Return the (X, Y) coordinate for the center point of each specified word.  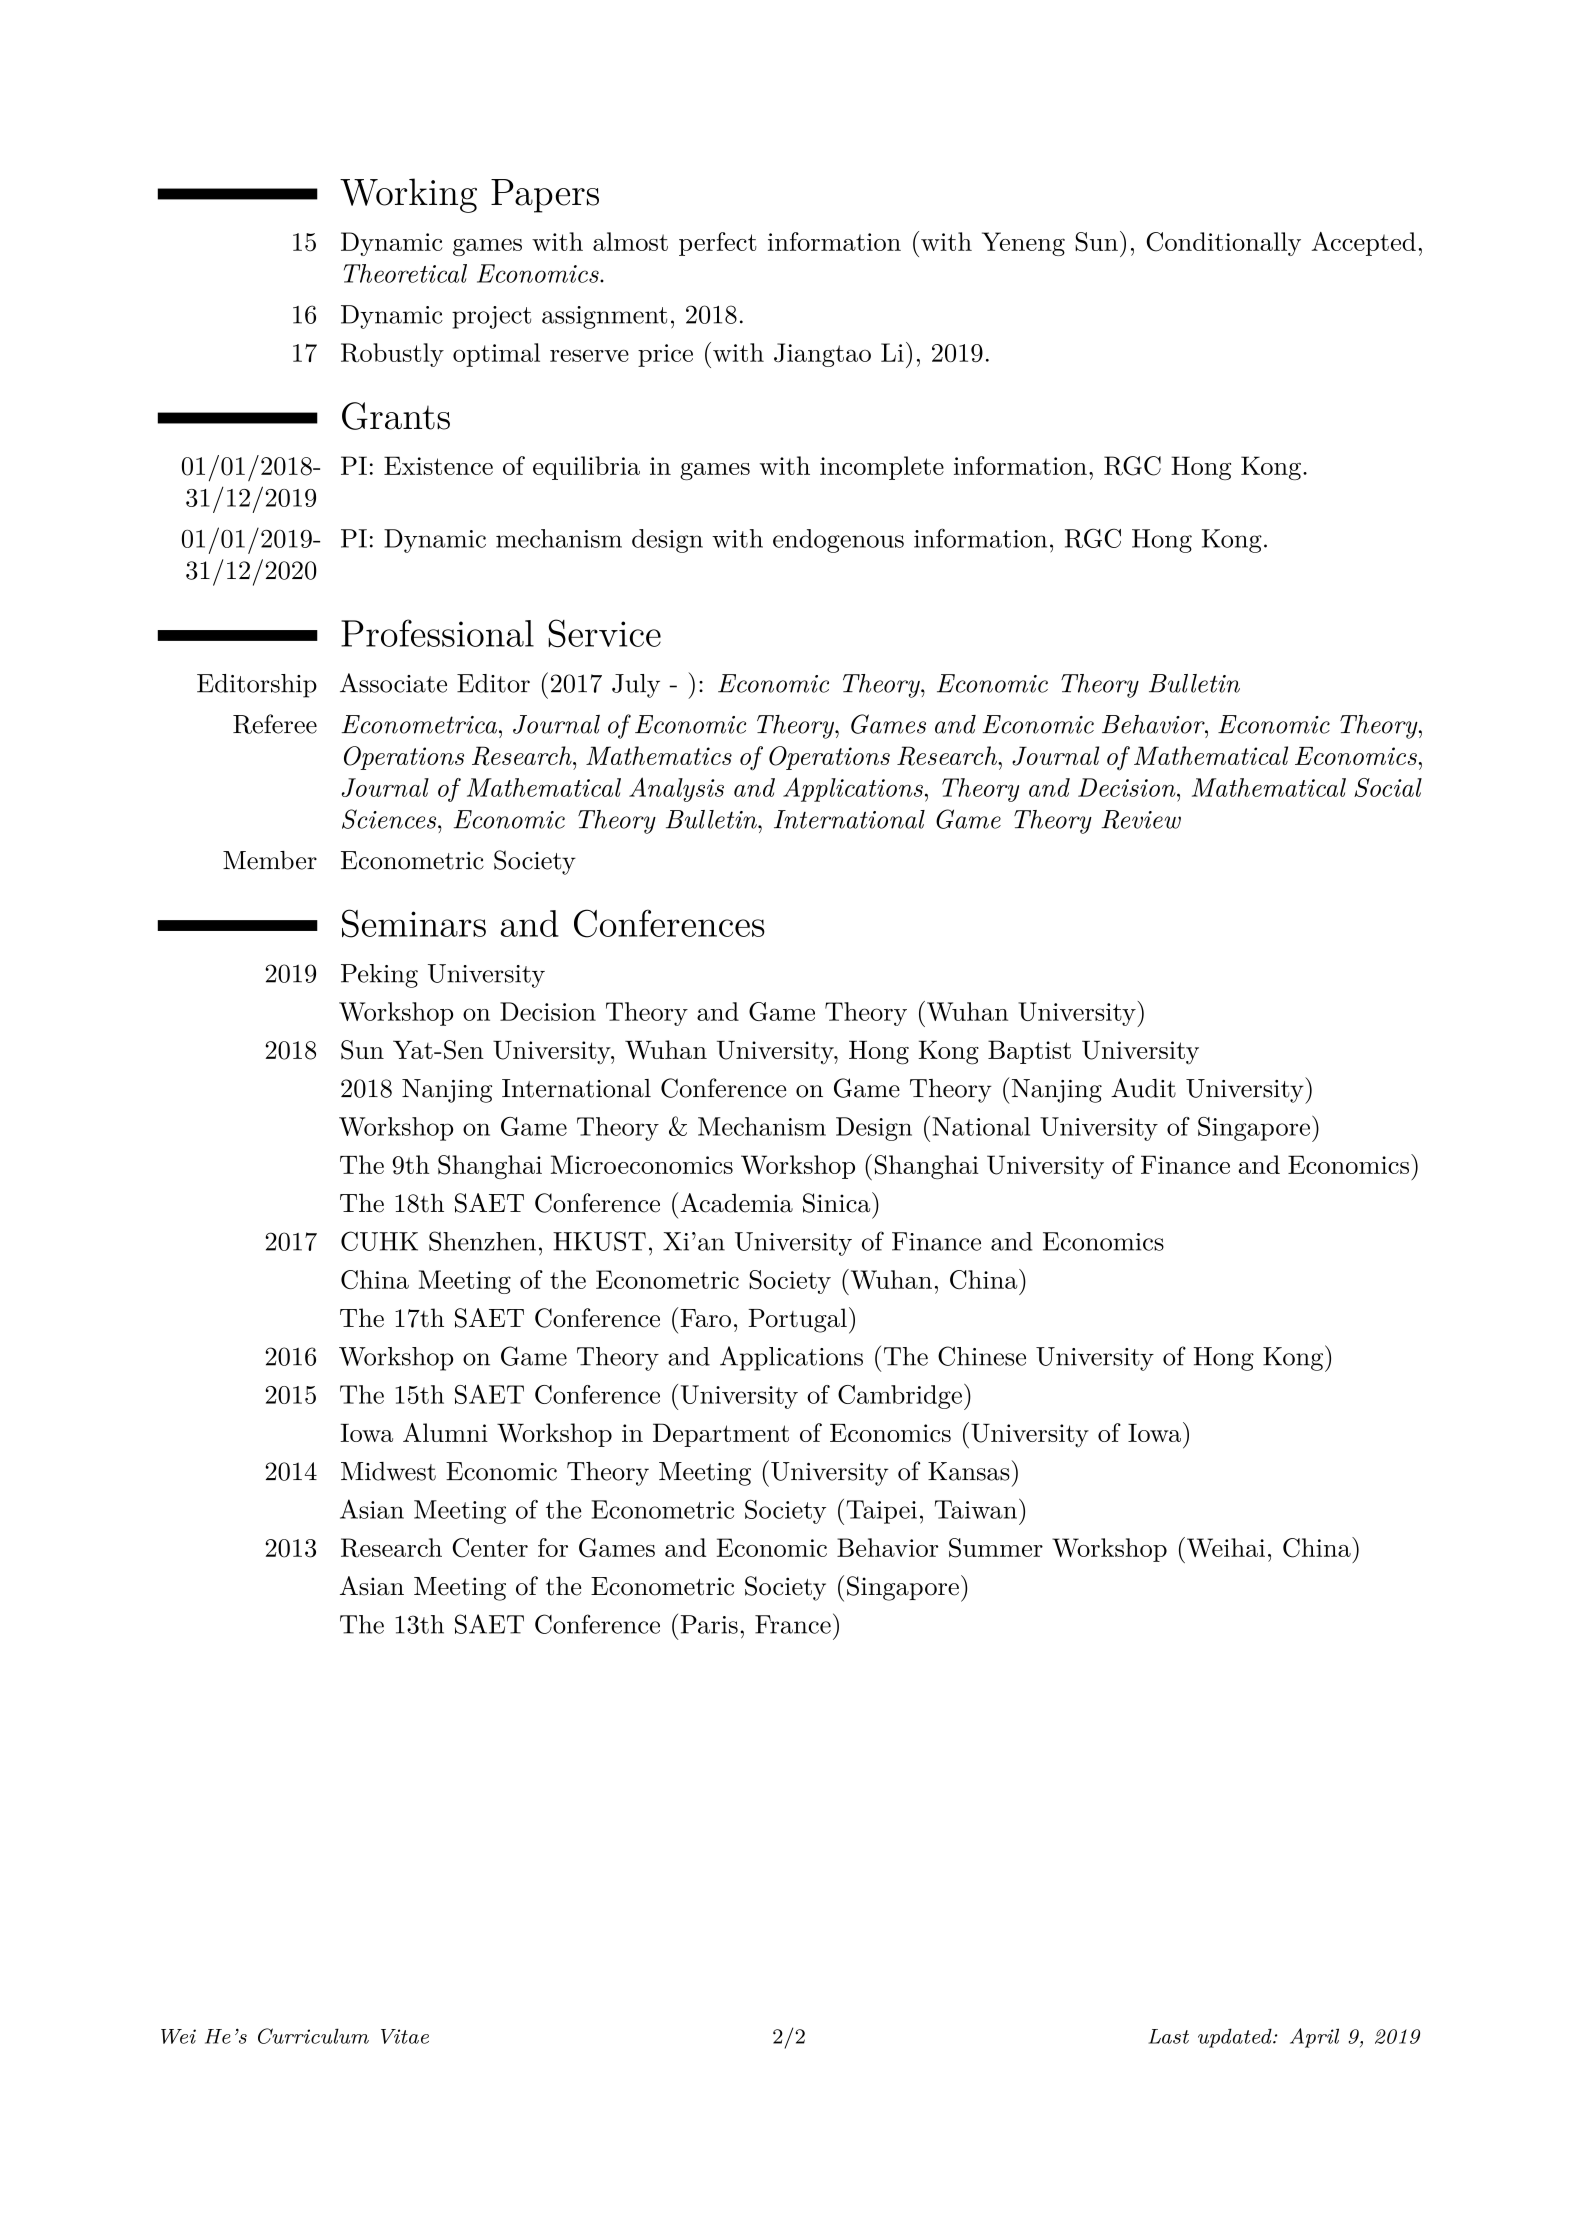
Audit (1143, 1088)
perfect (718, 244)
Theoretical (405, 273)
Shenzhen (482, 1241)
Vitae (405, 2036)
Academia (736, 1203)
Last (1168, 2036)
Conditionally (1223, 244)
